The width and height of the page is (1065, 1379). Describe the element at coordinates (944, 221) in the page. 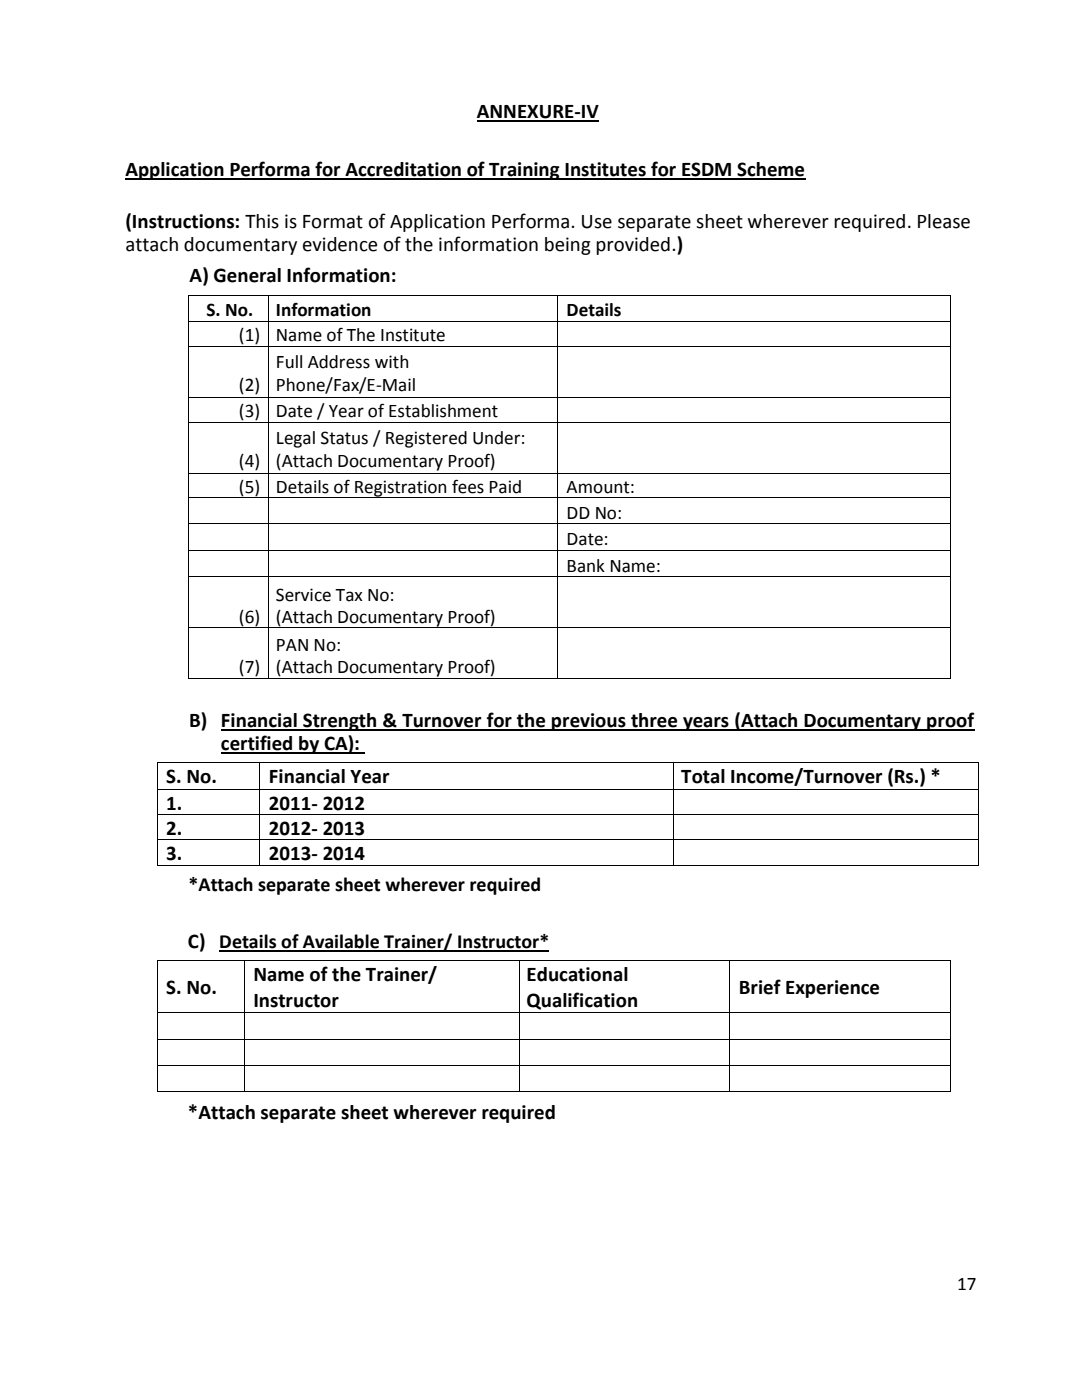

I see `Please` at that location.
